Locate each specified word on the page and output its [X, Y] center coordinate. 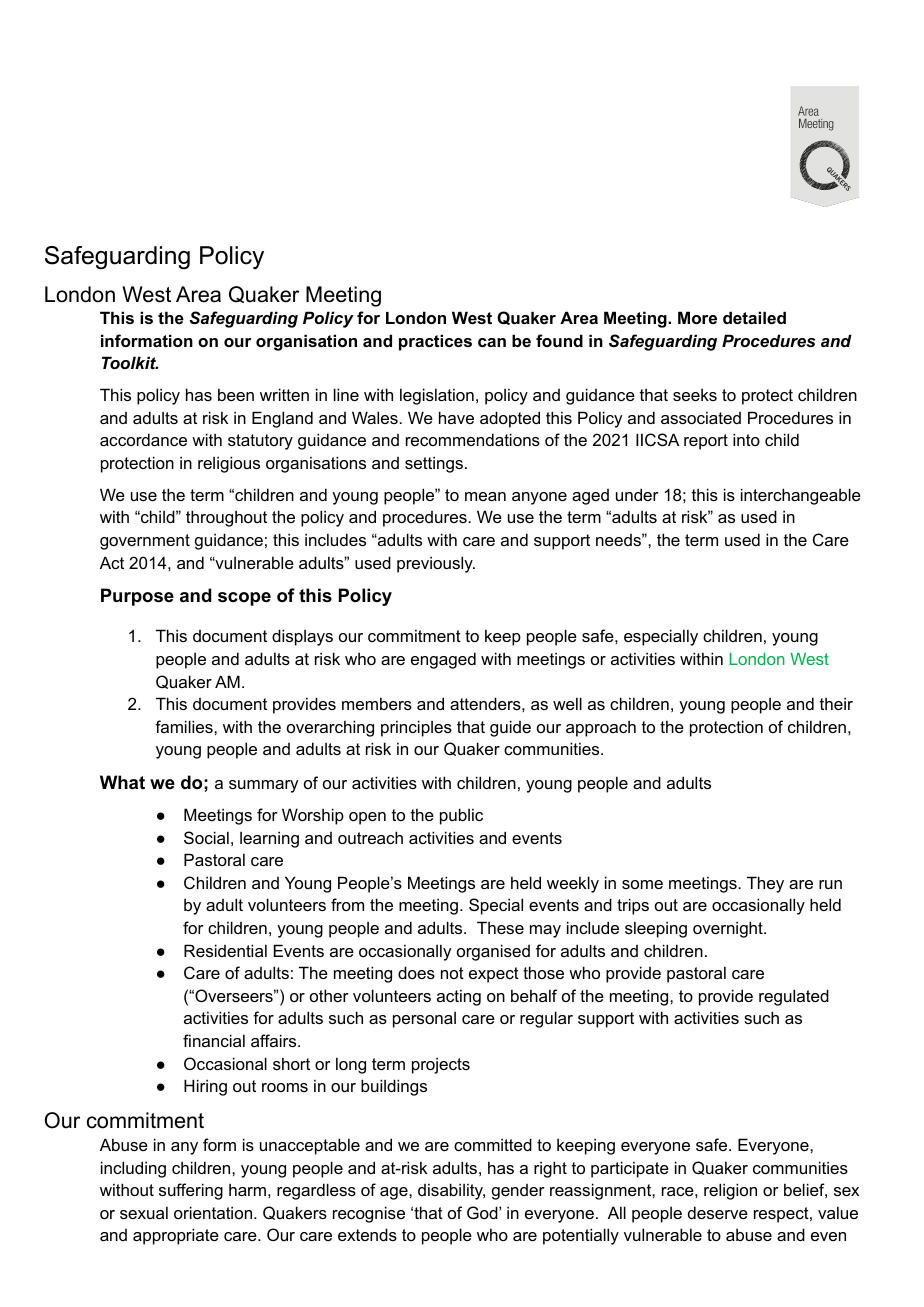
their [836, 703]
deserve [718, 1212]
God [483, 1212]
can [492, 342]
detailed [754, 317]
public [461, 816]
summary [263, 786]
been [236, 394]
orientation [214, 1212]
